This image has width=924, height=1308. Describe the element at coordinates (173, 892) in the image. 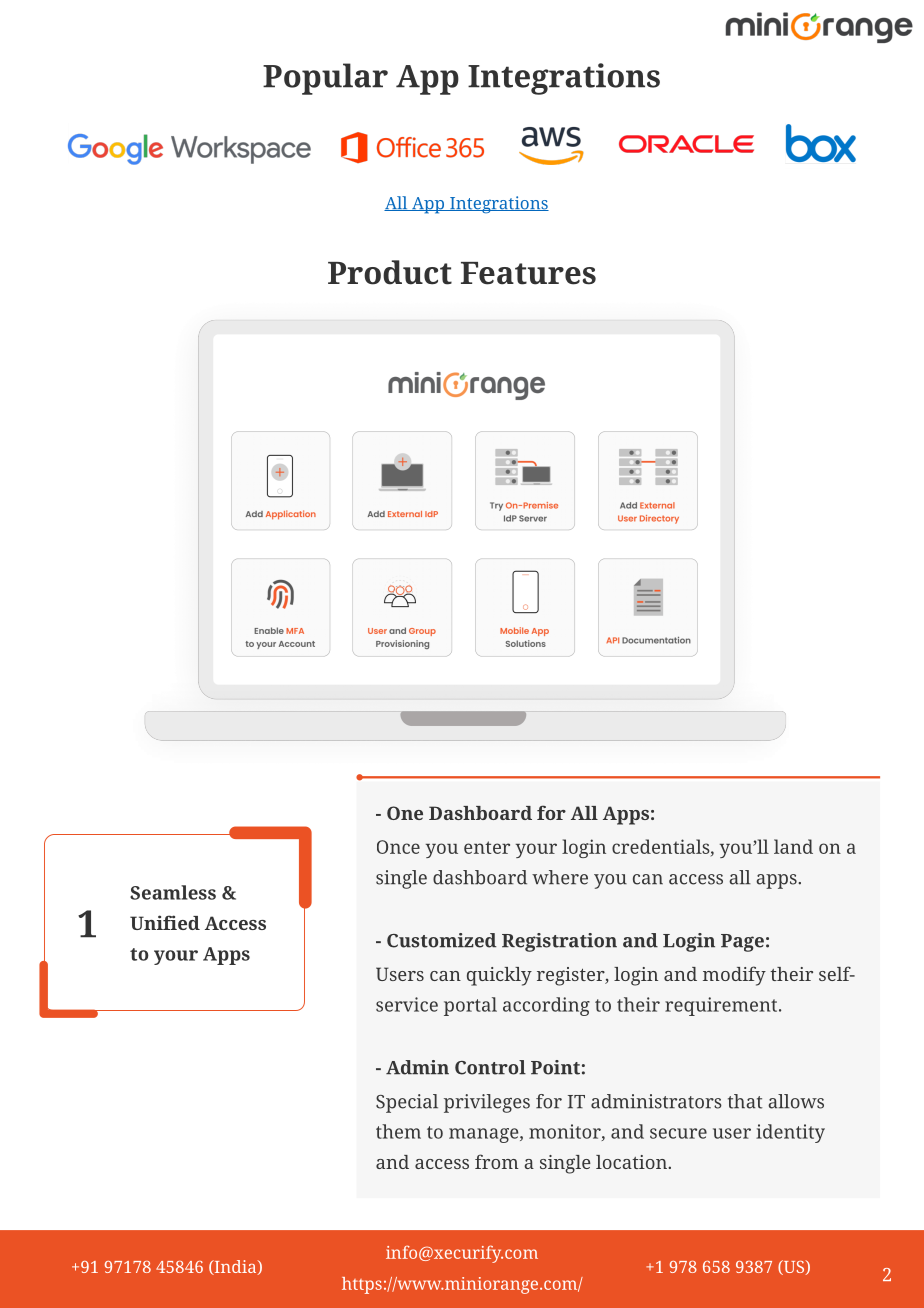

I see `Seamless` at that location.
